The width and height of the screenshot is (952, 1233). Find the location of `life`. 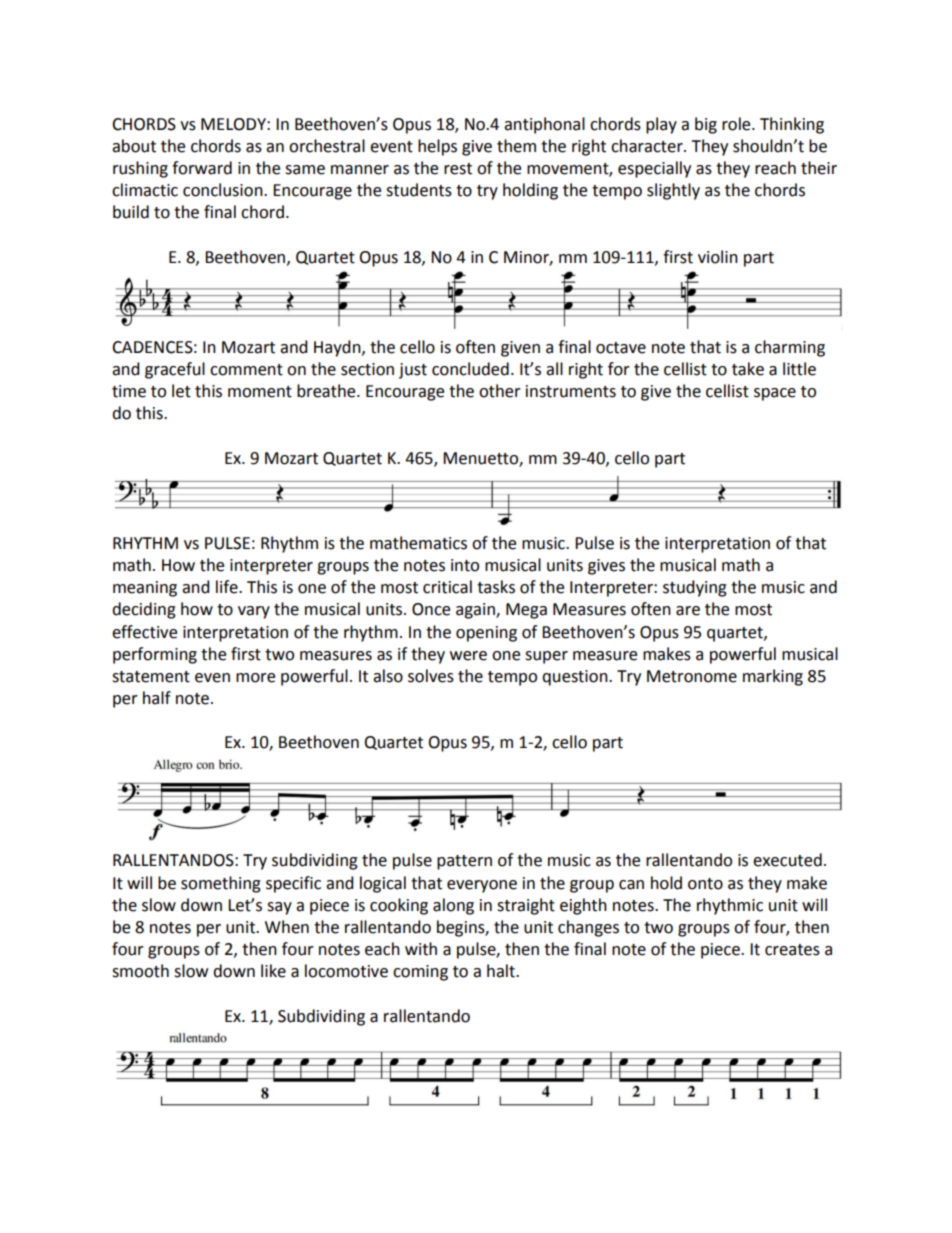

life is located at coordinates (228, 587).
